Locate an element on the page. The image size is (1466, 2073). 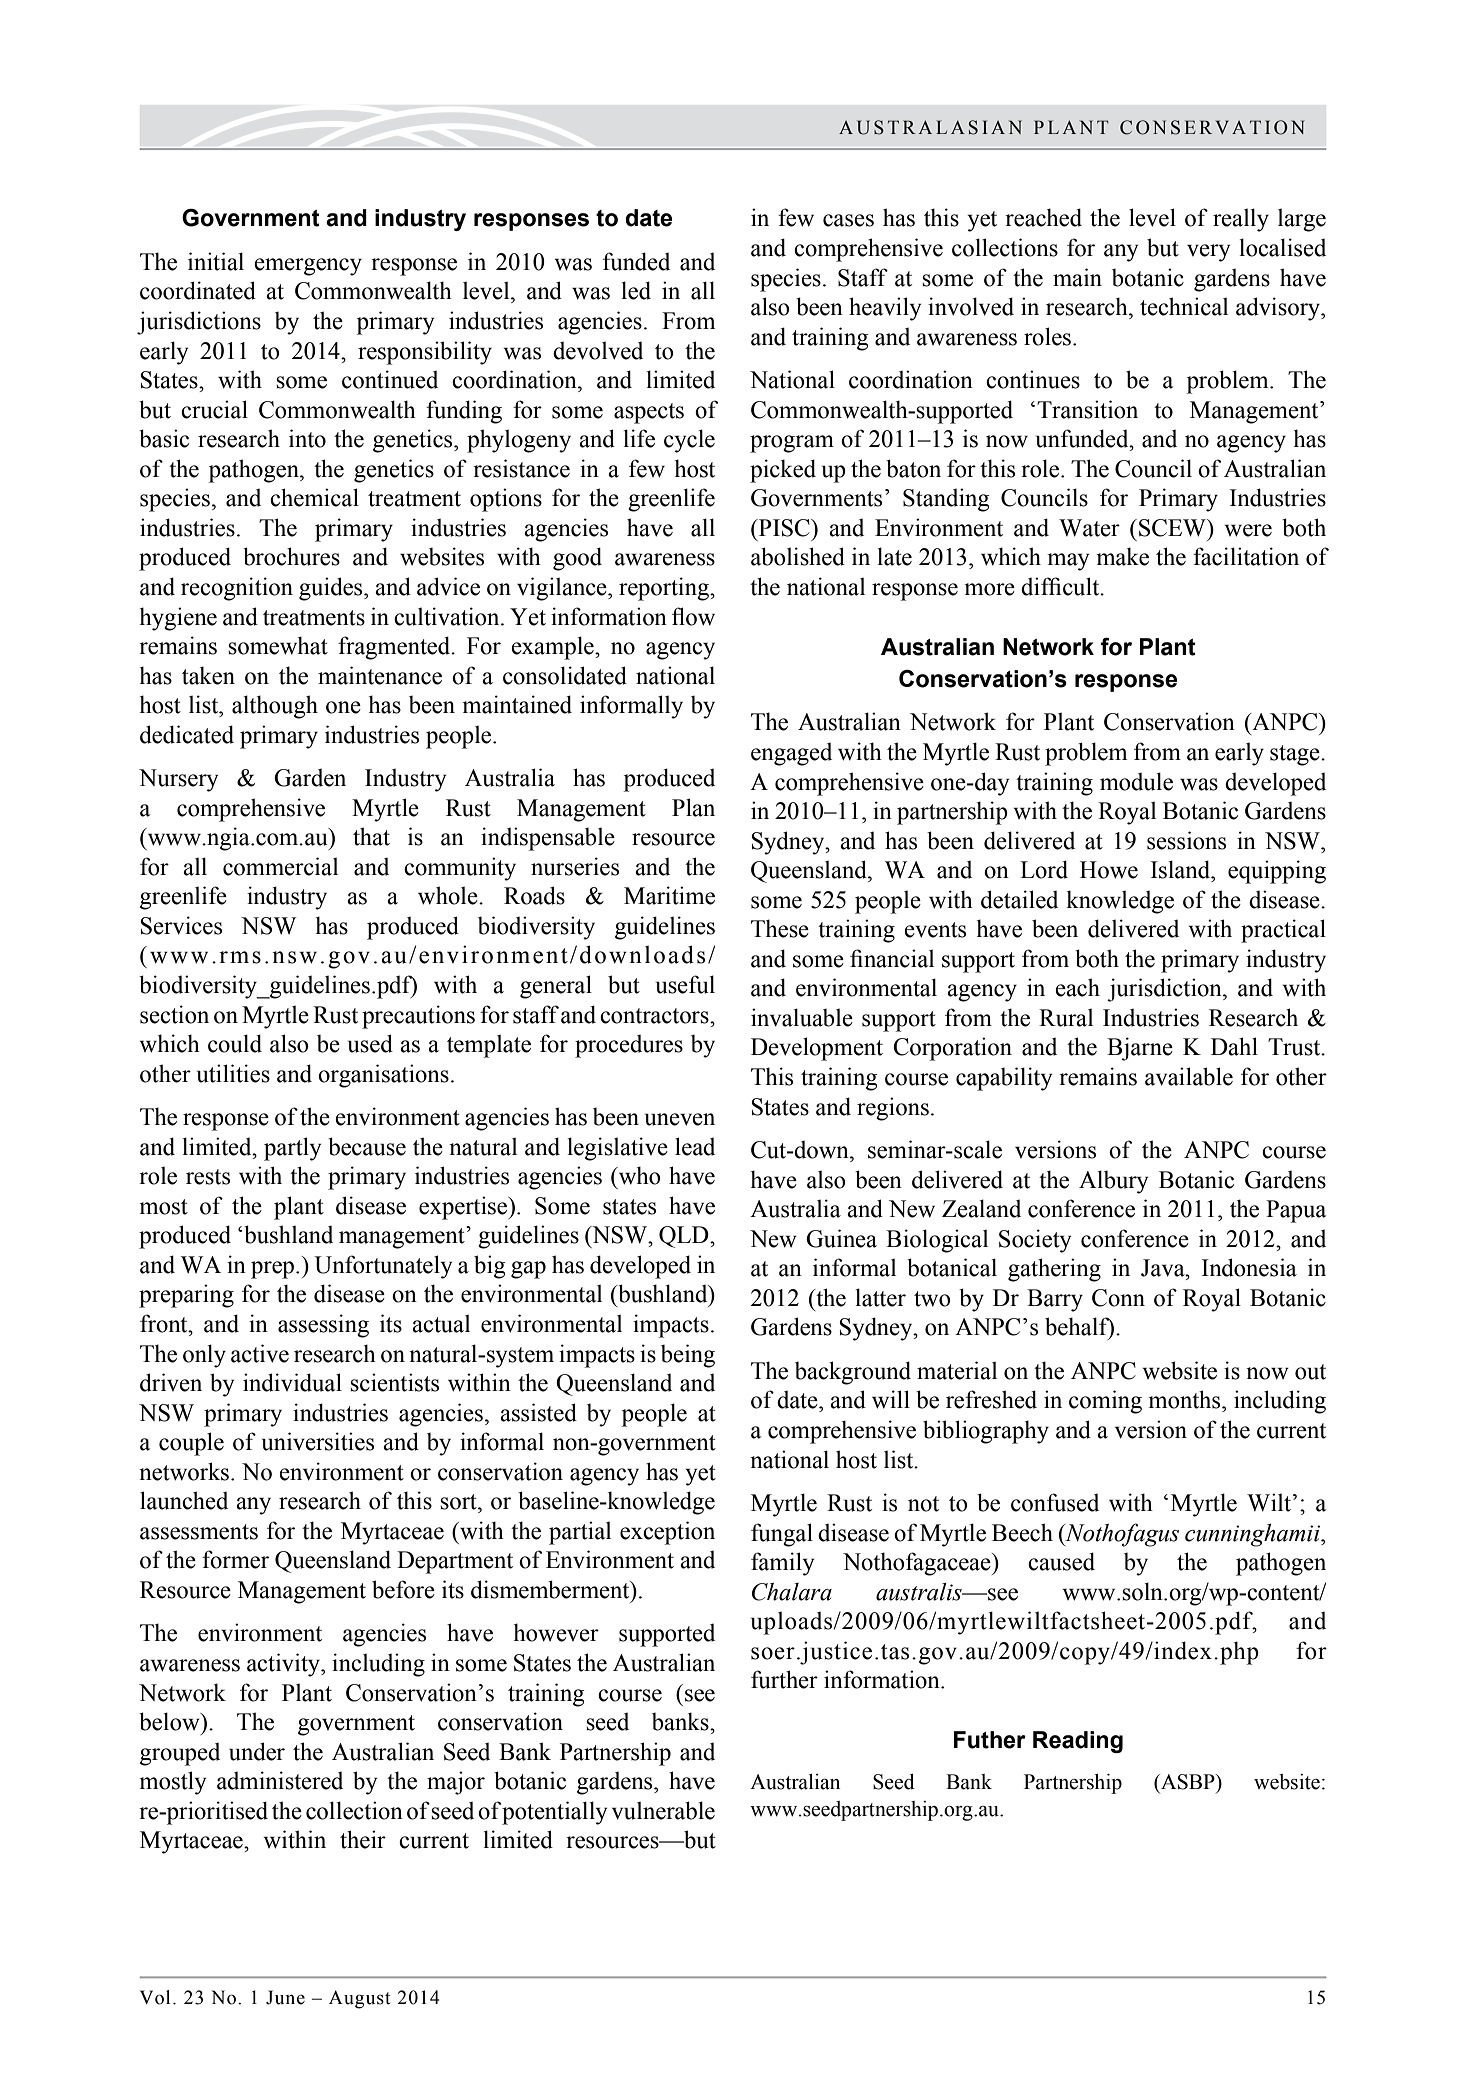
available is located at coordinates (1189, 1076).
